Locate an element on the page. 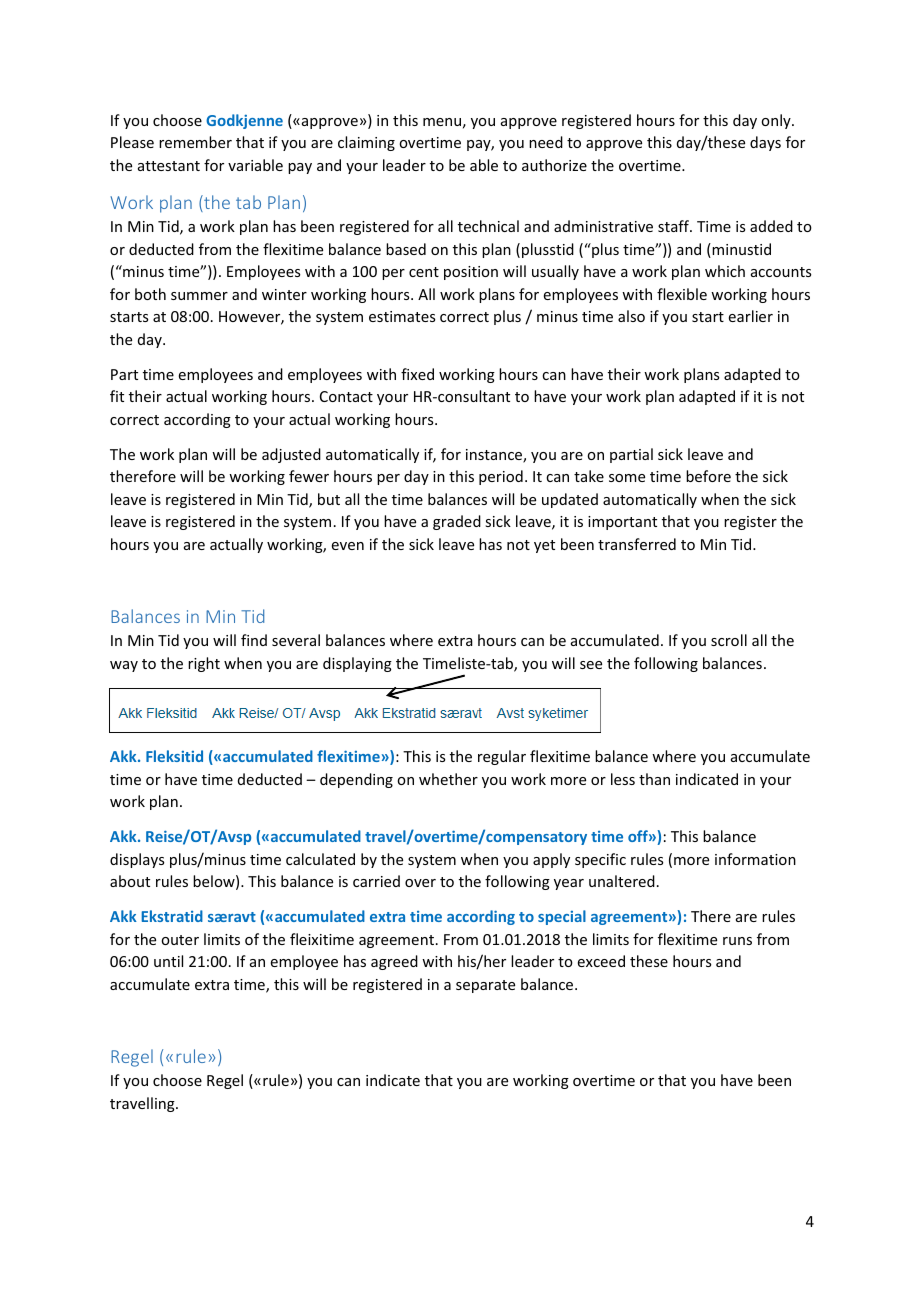 The height and width of the image is (1308, 924). earlier is located at coordinates (751, 316).
